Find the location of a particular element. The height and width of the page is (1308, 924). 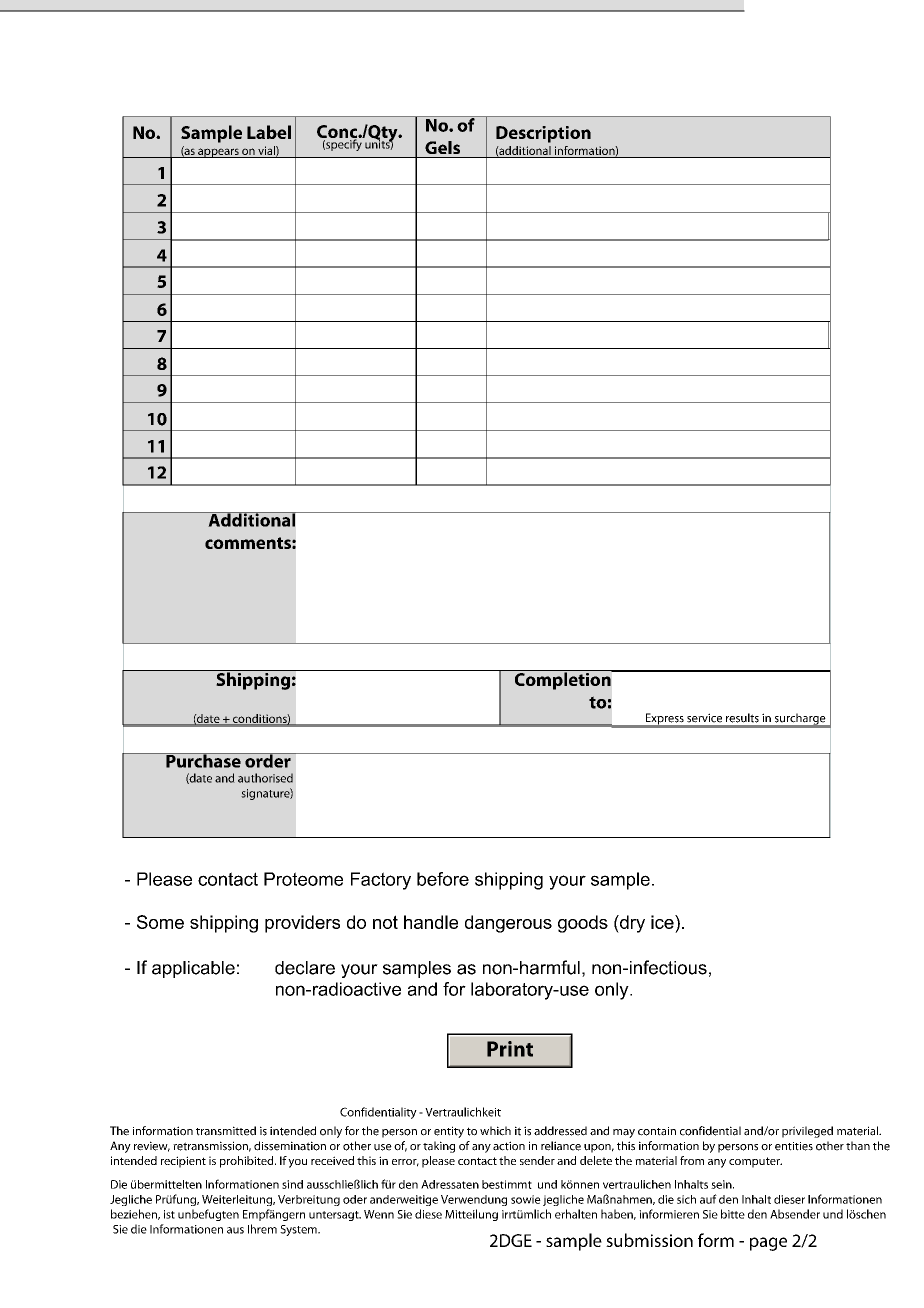

prohibited is located at coordinates (248, 1162).
